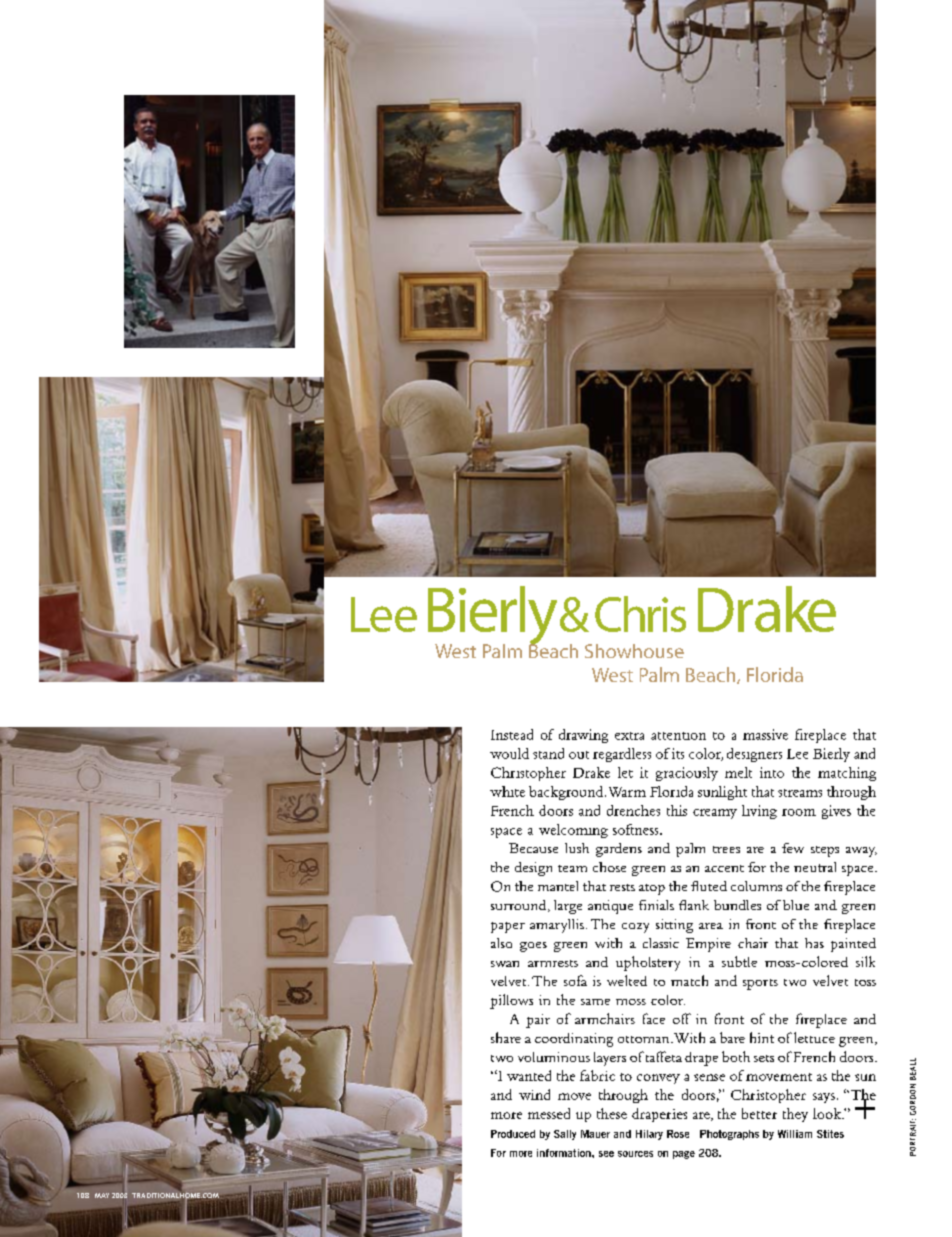 The width and height of the screenshot is (952, 1237). What do you see at coordinates (509, 753) in the screenshot?
I see `would` at bounding box center [509, 753].
